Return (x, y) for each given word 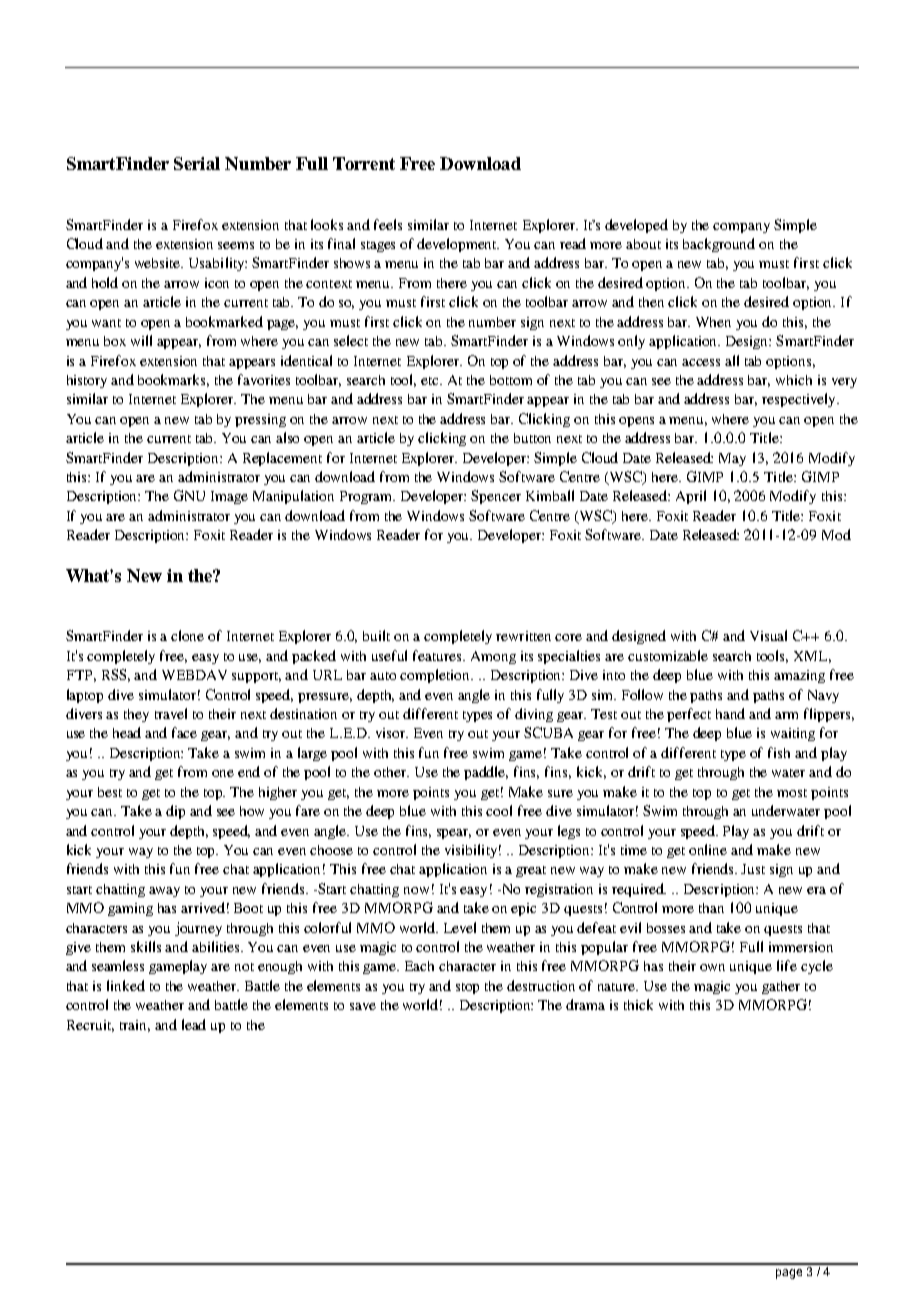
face (184, 732)
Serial (197, 163)
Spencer (496, 497)
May (732, 459)
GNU (189, 495)
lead (194, 1024)
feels (388, 224)
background (719, 245)
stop (467, 988)
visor (392, 733)
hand (730, 713)
